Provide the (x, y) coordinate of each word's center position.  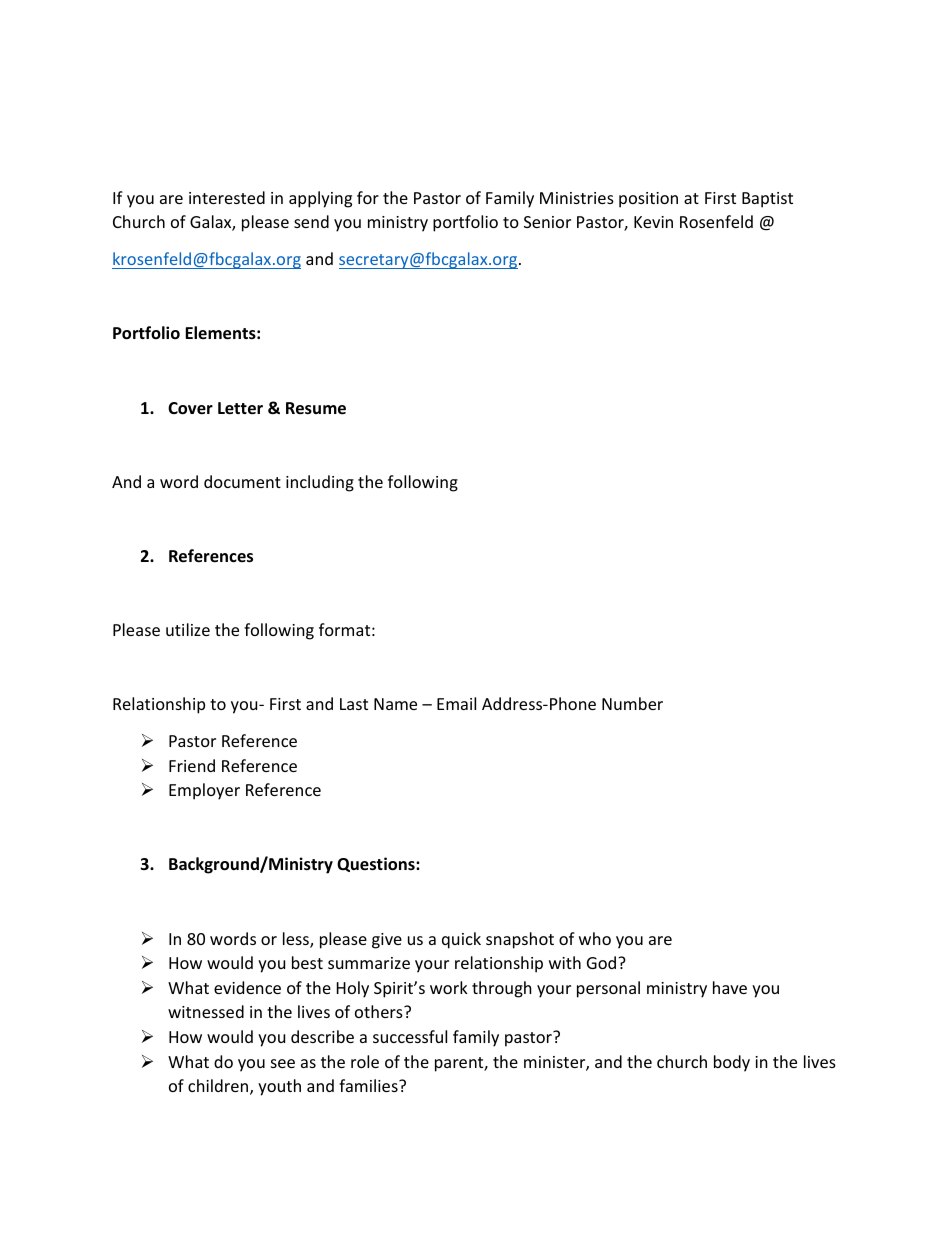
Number (632, 703)
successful (410, 1036)
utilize (188, 629)
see (283, 1063)
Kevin (653, 222)
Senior (547, 222)
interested (227, 197)
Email (456, 703)
